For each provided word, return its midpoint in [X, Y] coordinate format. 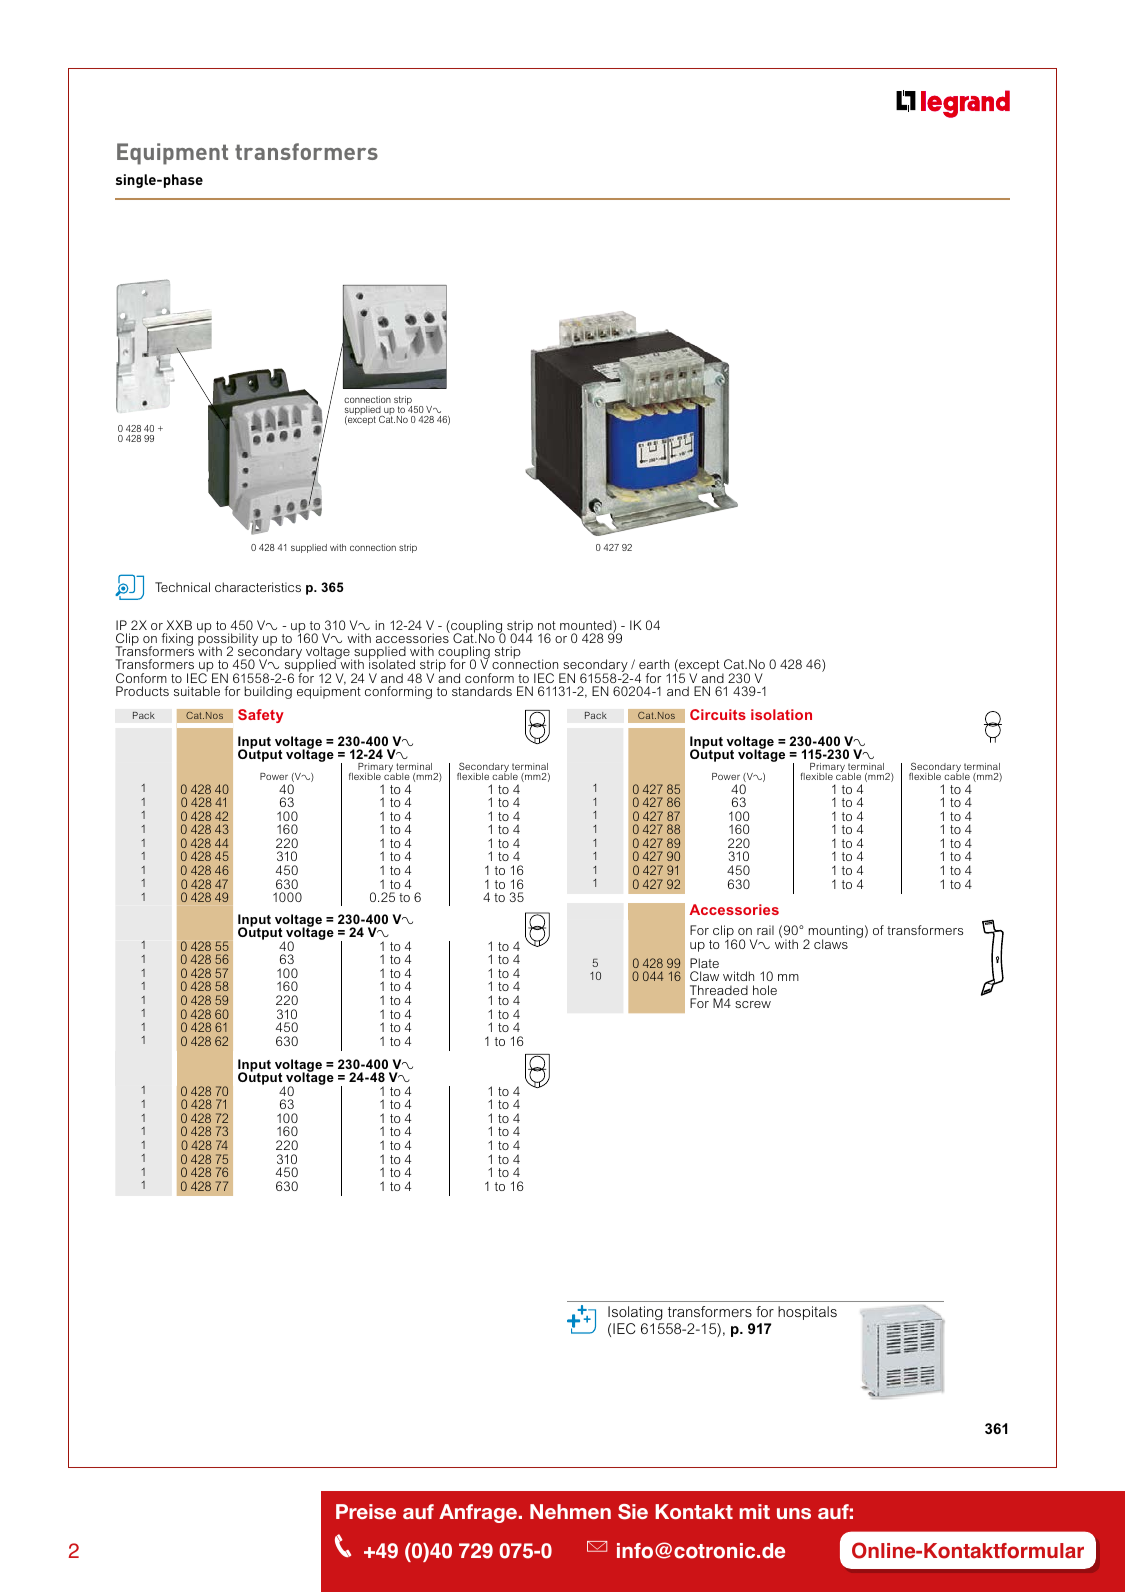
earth [654, 664]
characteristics [258, 587]
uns [794, 1513]
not [547, 625]
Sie [633, 1512]
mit [754, 1511]
